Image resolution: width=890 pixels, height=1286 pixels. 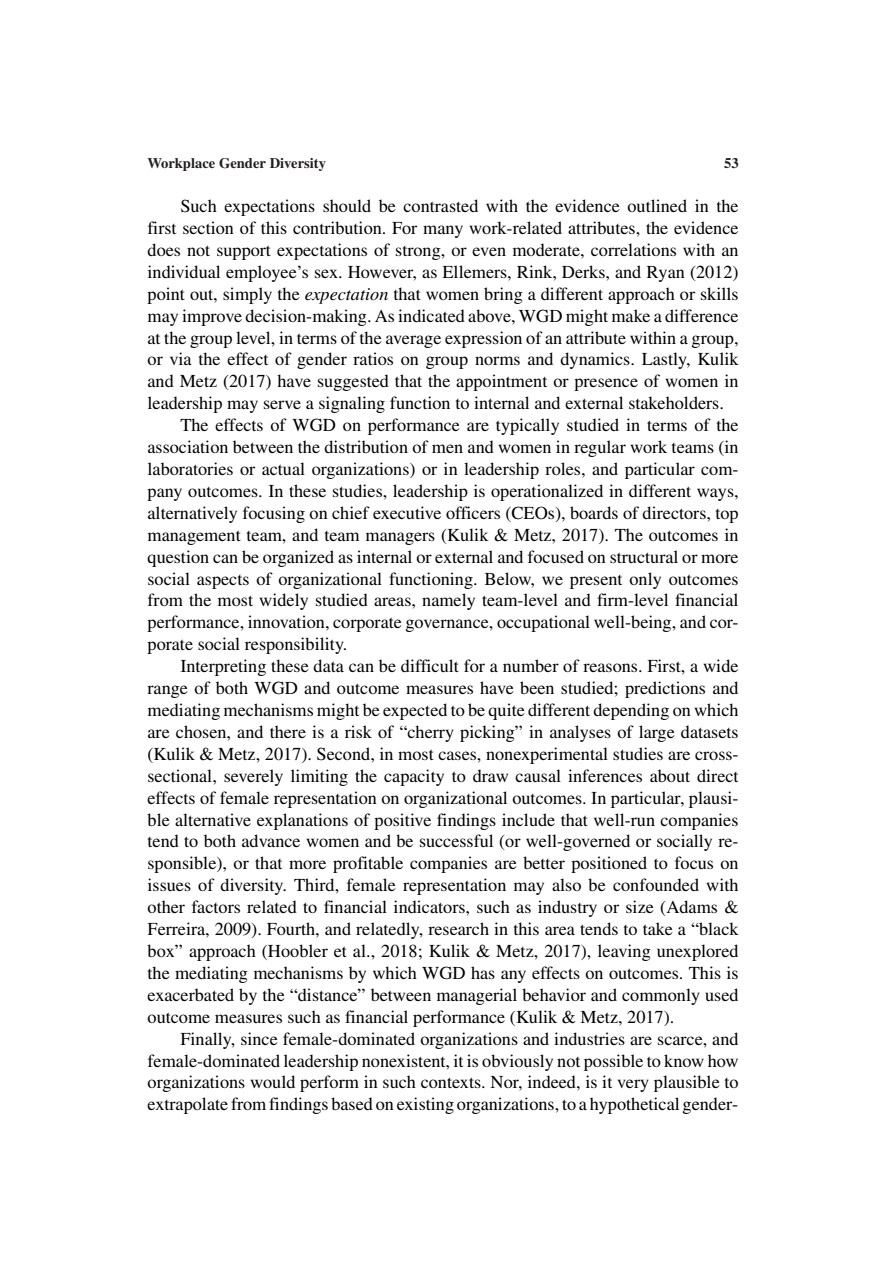 I want to click on difficult, so click(x=430, y=665).
